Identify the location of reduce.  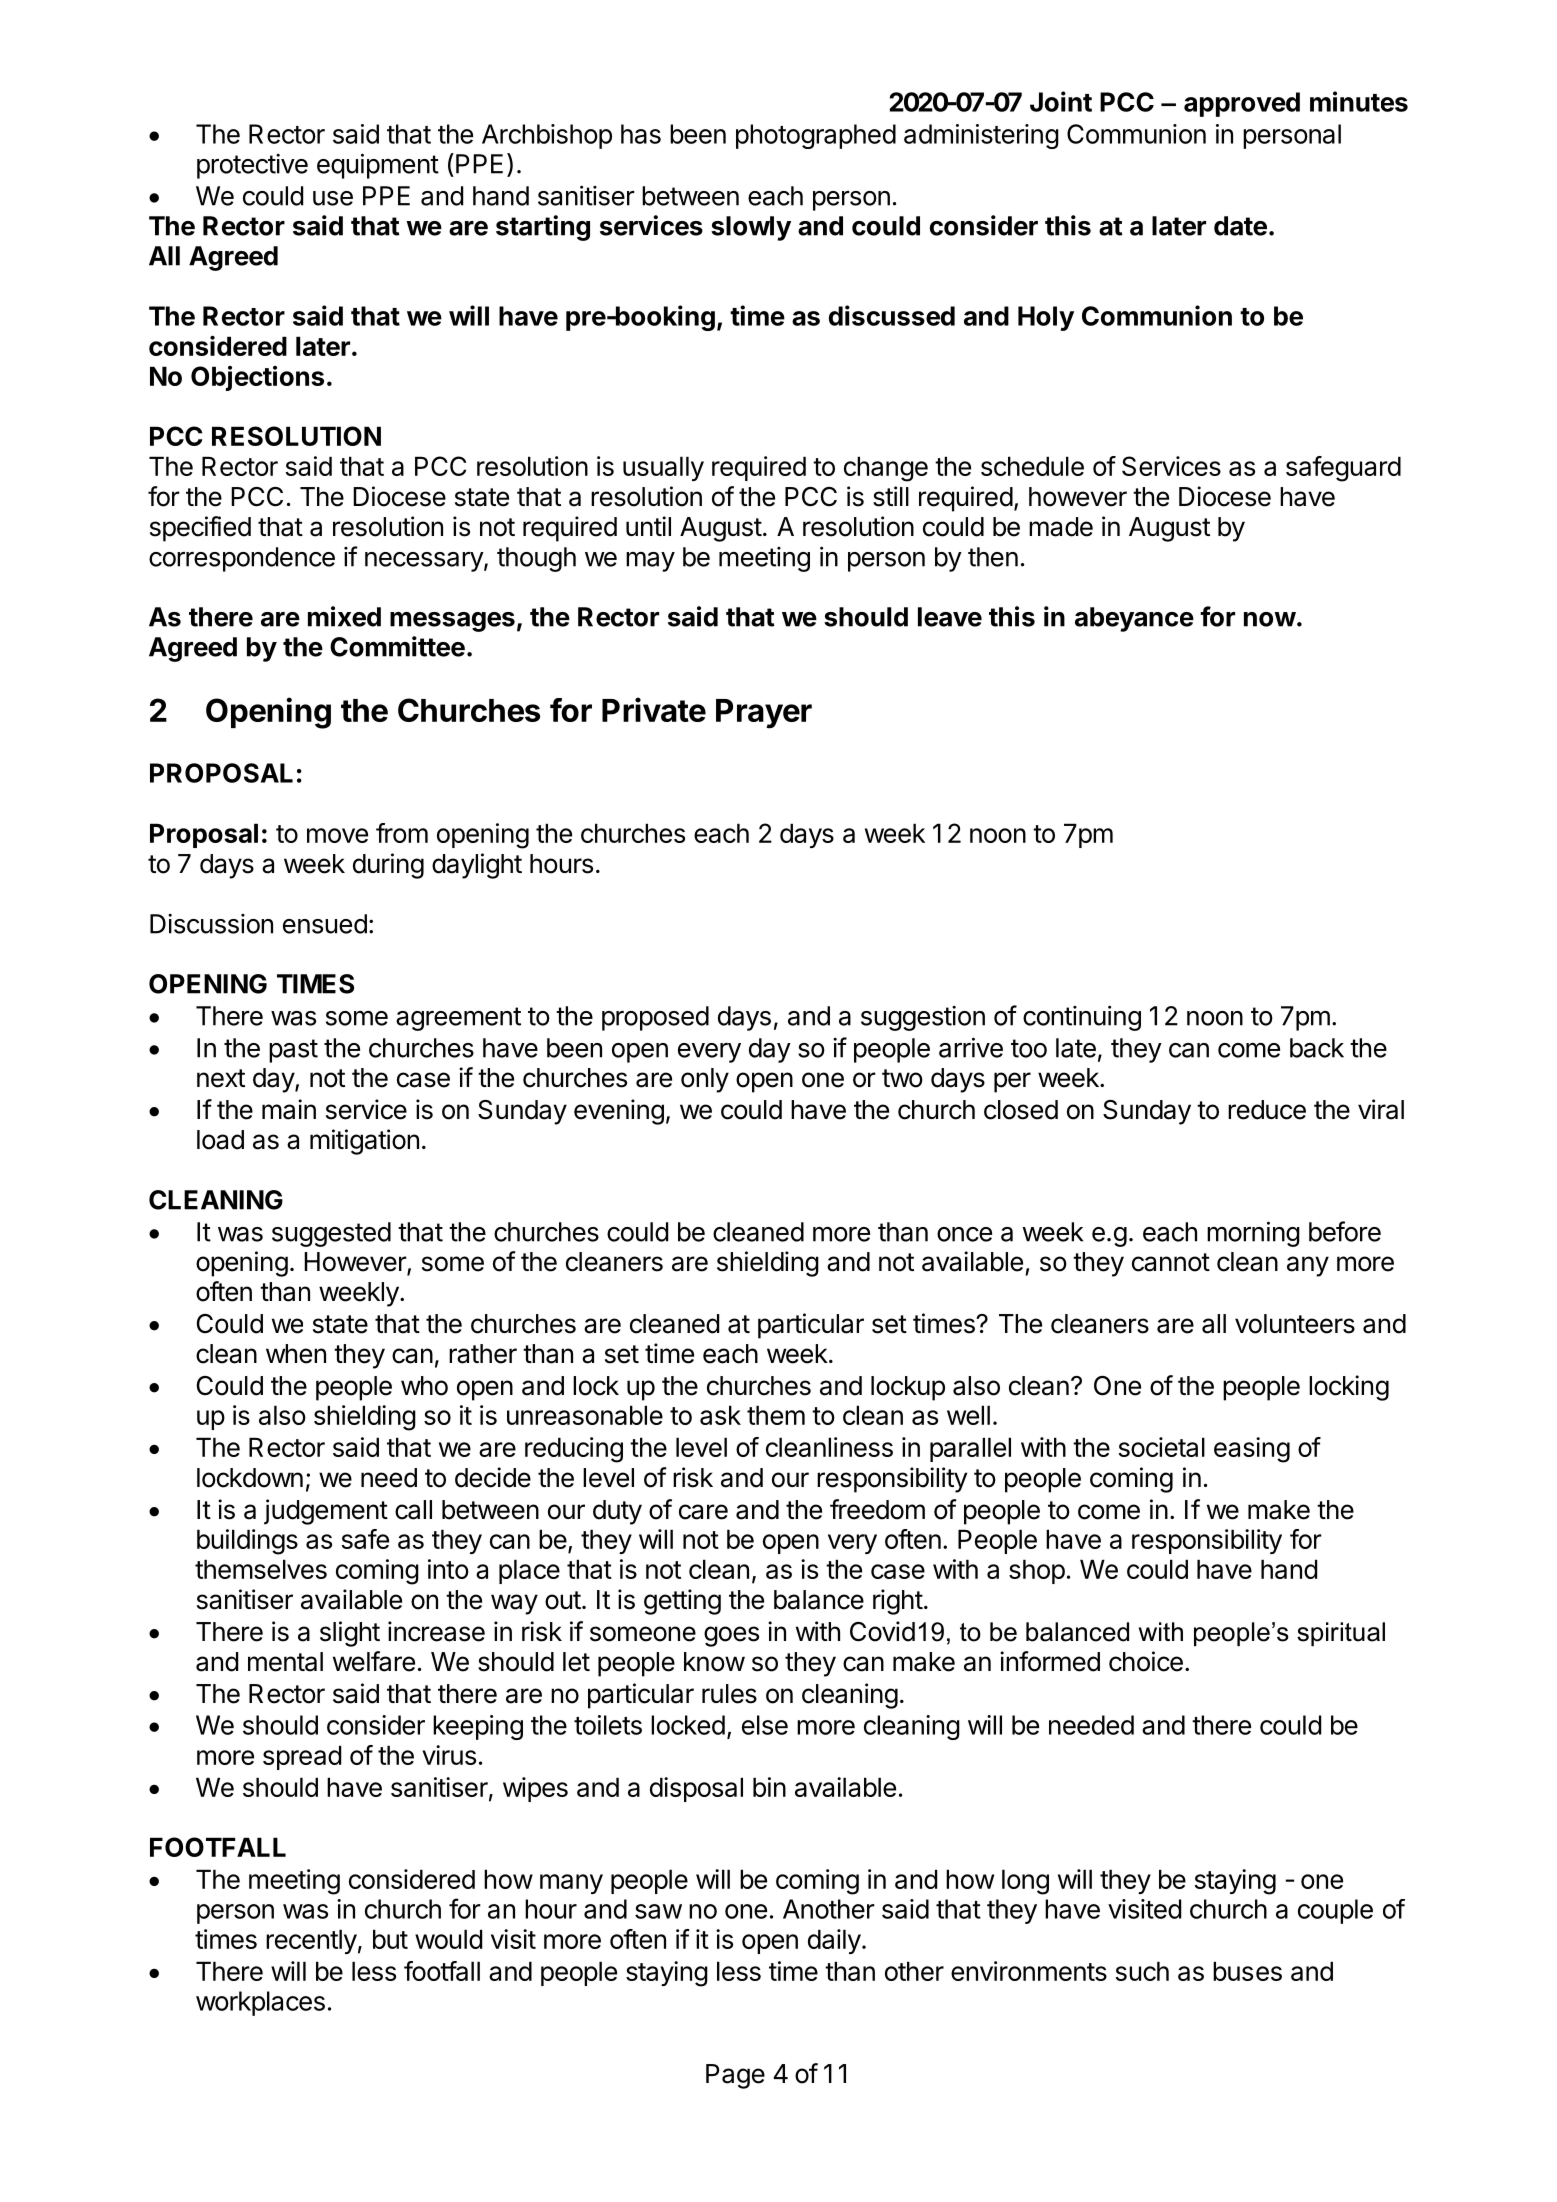
(1267, 1110).
